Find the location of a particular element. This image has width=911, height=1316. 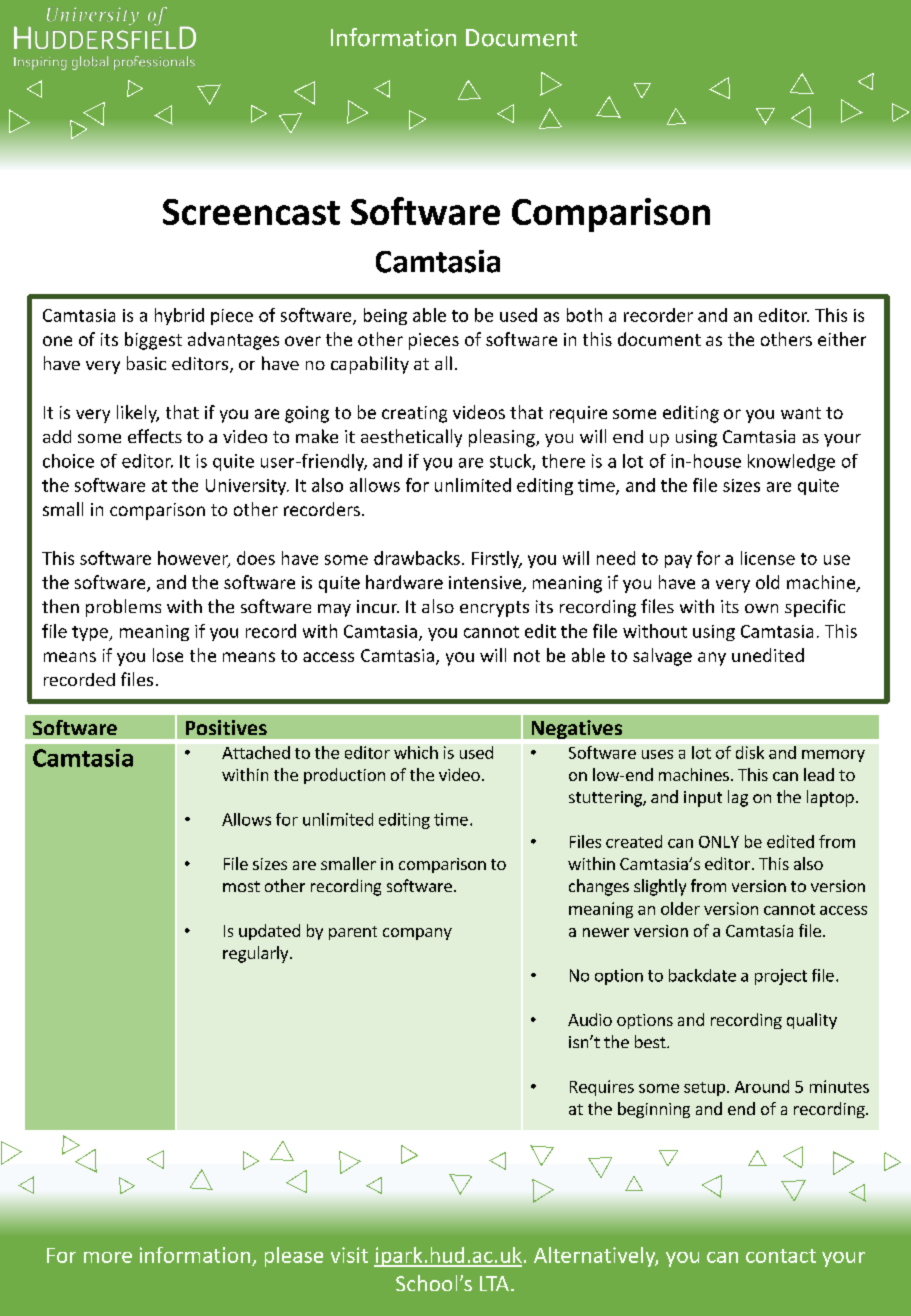

being is located at coordinates (385, 316).
